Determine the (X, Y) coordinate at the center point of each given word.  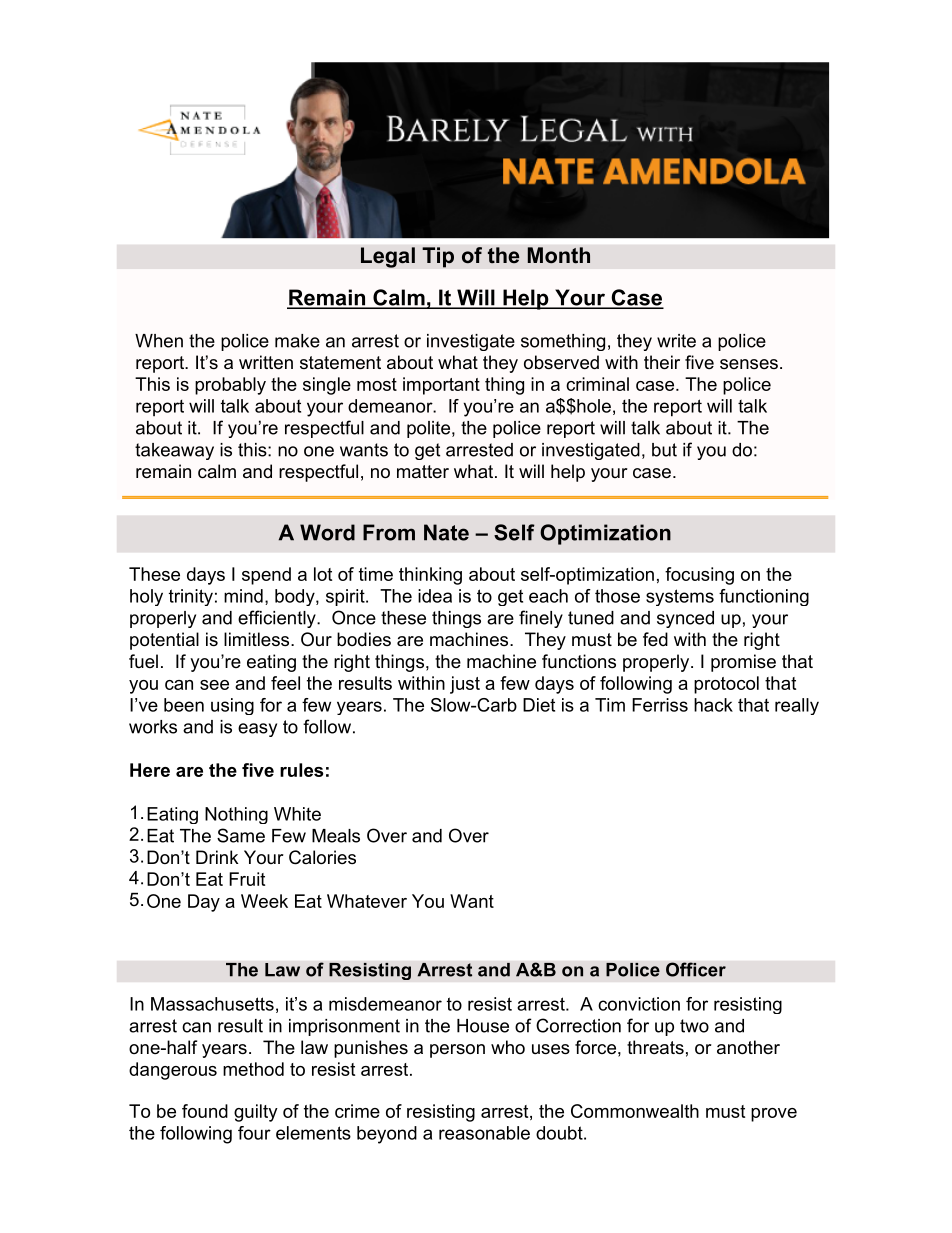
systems (680, 597)
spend (266, 576)
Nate (446, 532)
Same (241, 835)
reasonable (484, 1133)
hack (713, 705)
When (159, 341)
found (205, 1111)
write (676, 341)
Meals (336, 836)
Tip (438, 257)
